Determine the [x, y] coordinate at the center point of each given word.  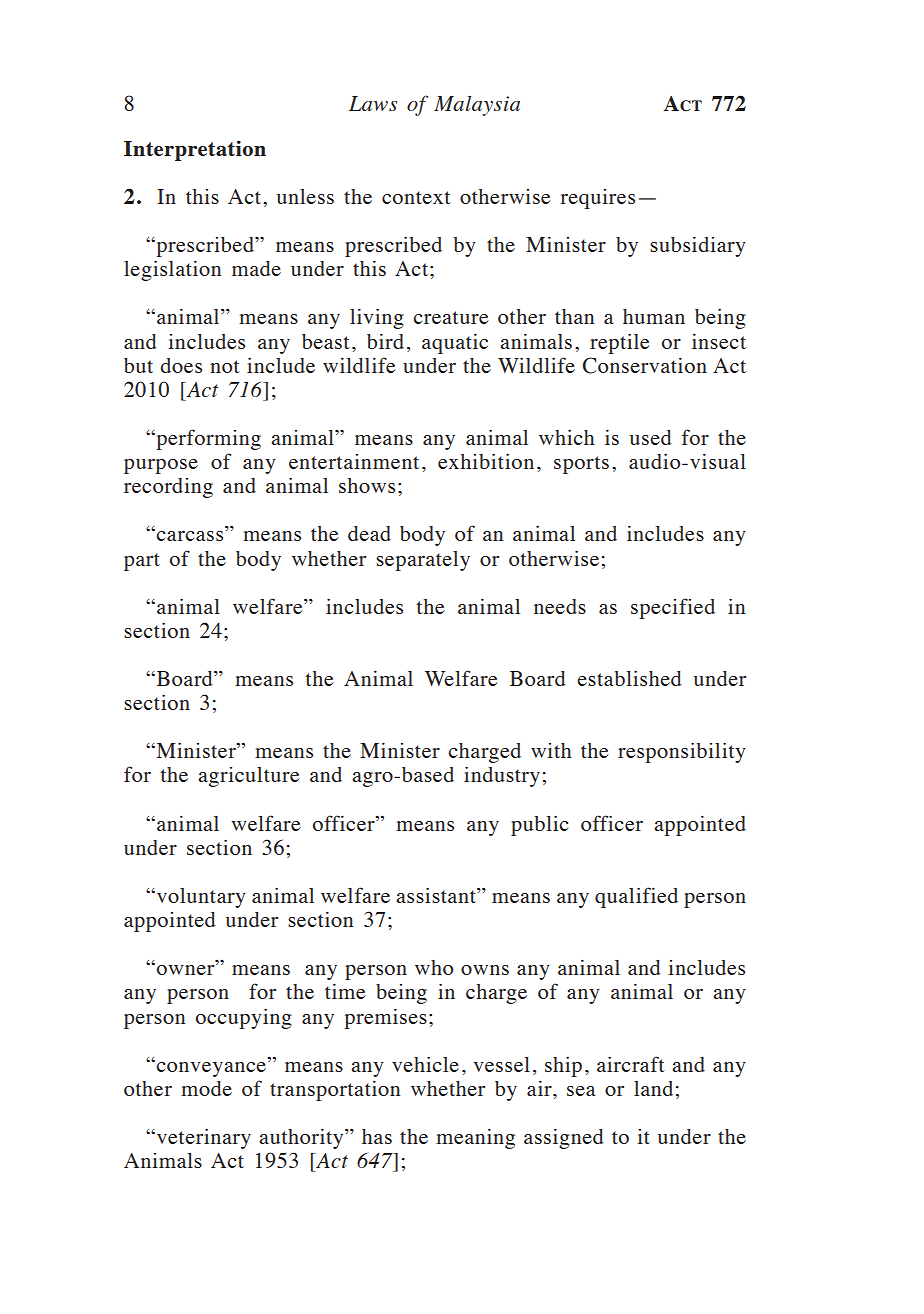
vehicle [425, 1064]
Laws [373, 103]
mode [206, 1088]
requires [597, 199]
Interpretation [195, 150]
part [142, 562]
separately [423, 561]
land [653, 1088]
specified [673, 608]
